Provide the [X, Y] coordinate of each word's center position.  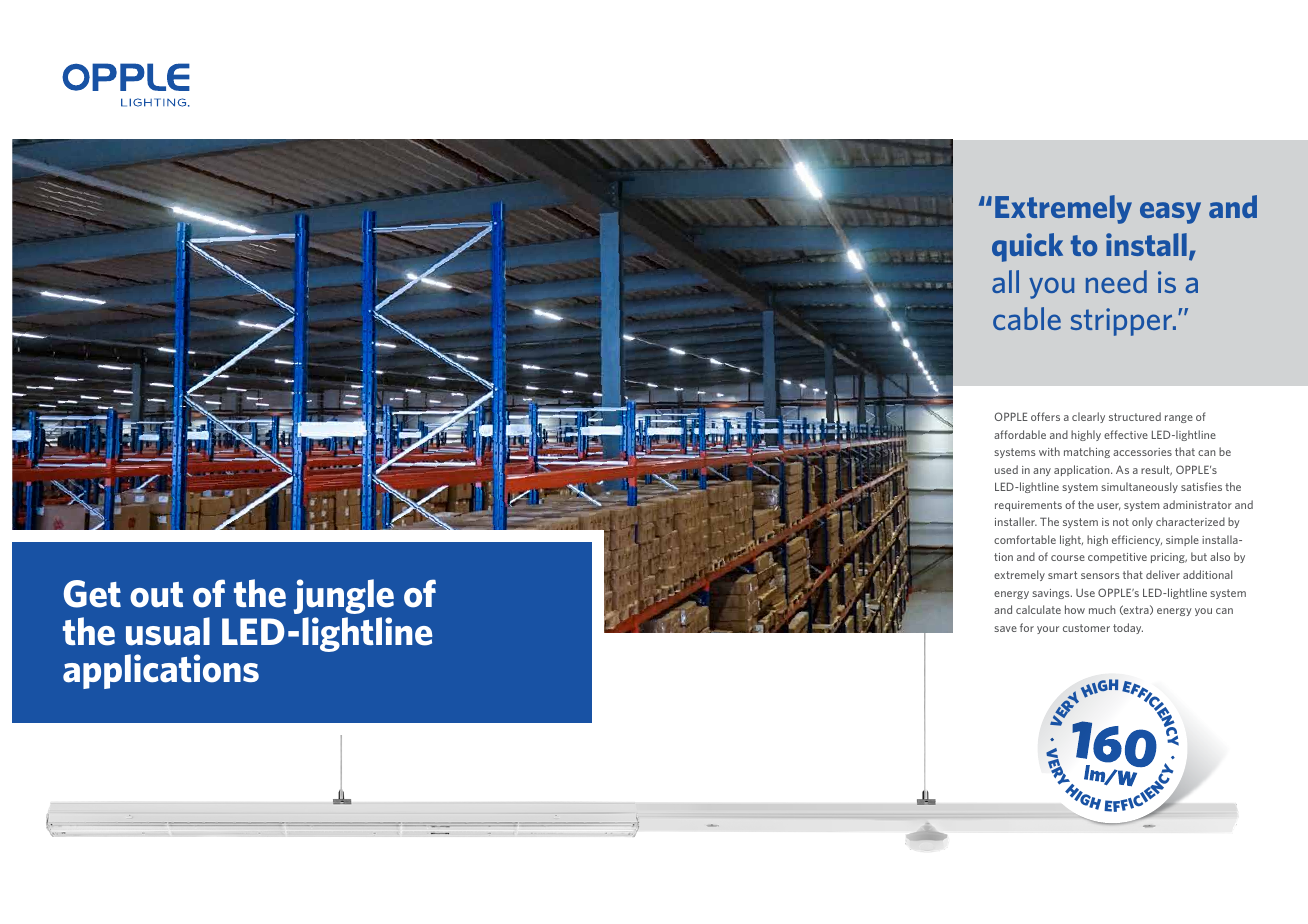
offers [1045, 416]
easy [1170, 213]
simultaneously [1139, 487]
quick [1027, 247]
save [1005, 629]
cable [1027, 318]
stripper [1123, 322]
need [1116, 281]
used [1006, 469]
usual [168, 631]
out [156, 595]
